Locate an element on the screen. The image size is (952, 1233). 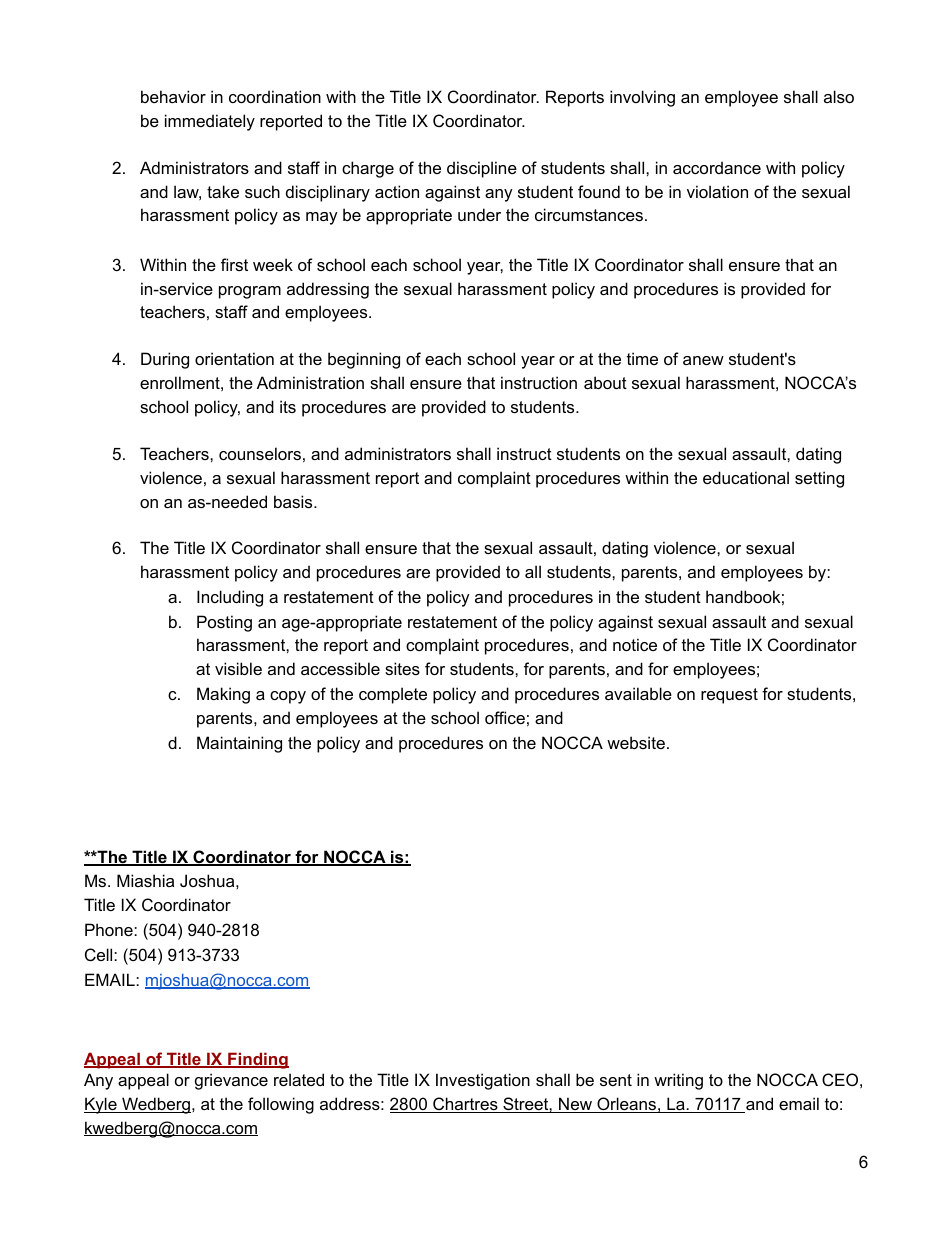
anew is located at coordinates (703, 360).
